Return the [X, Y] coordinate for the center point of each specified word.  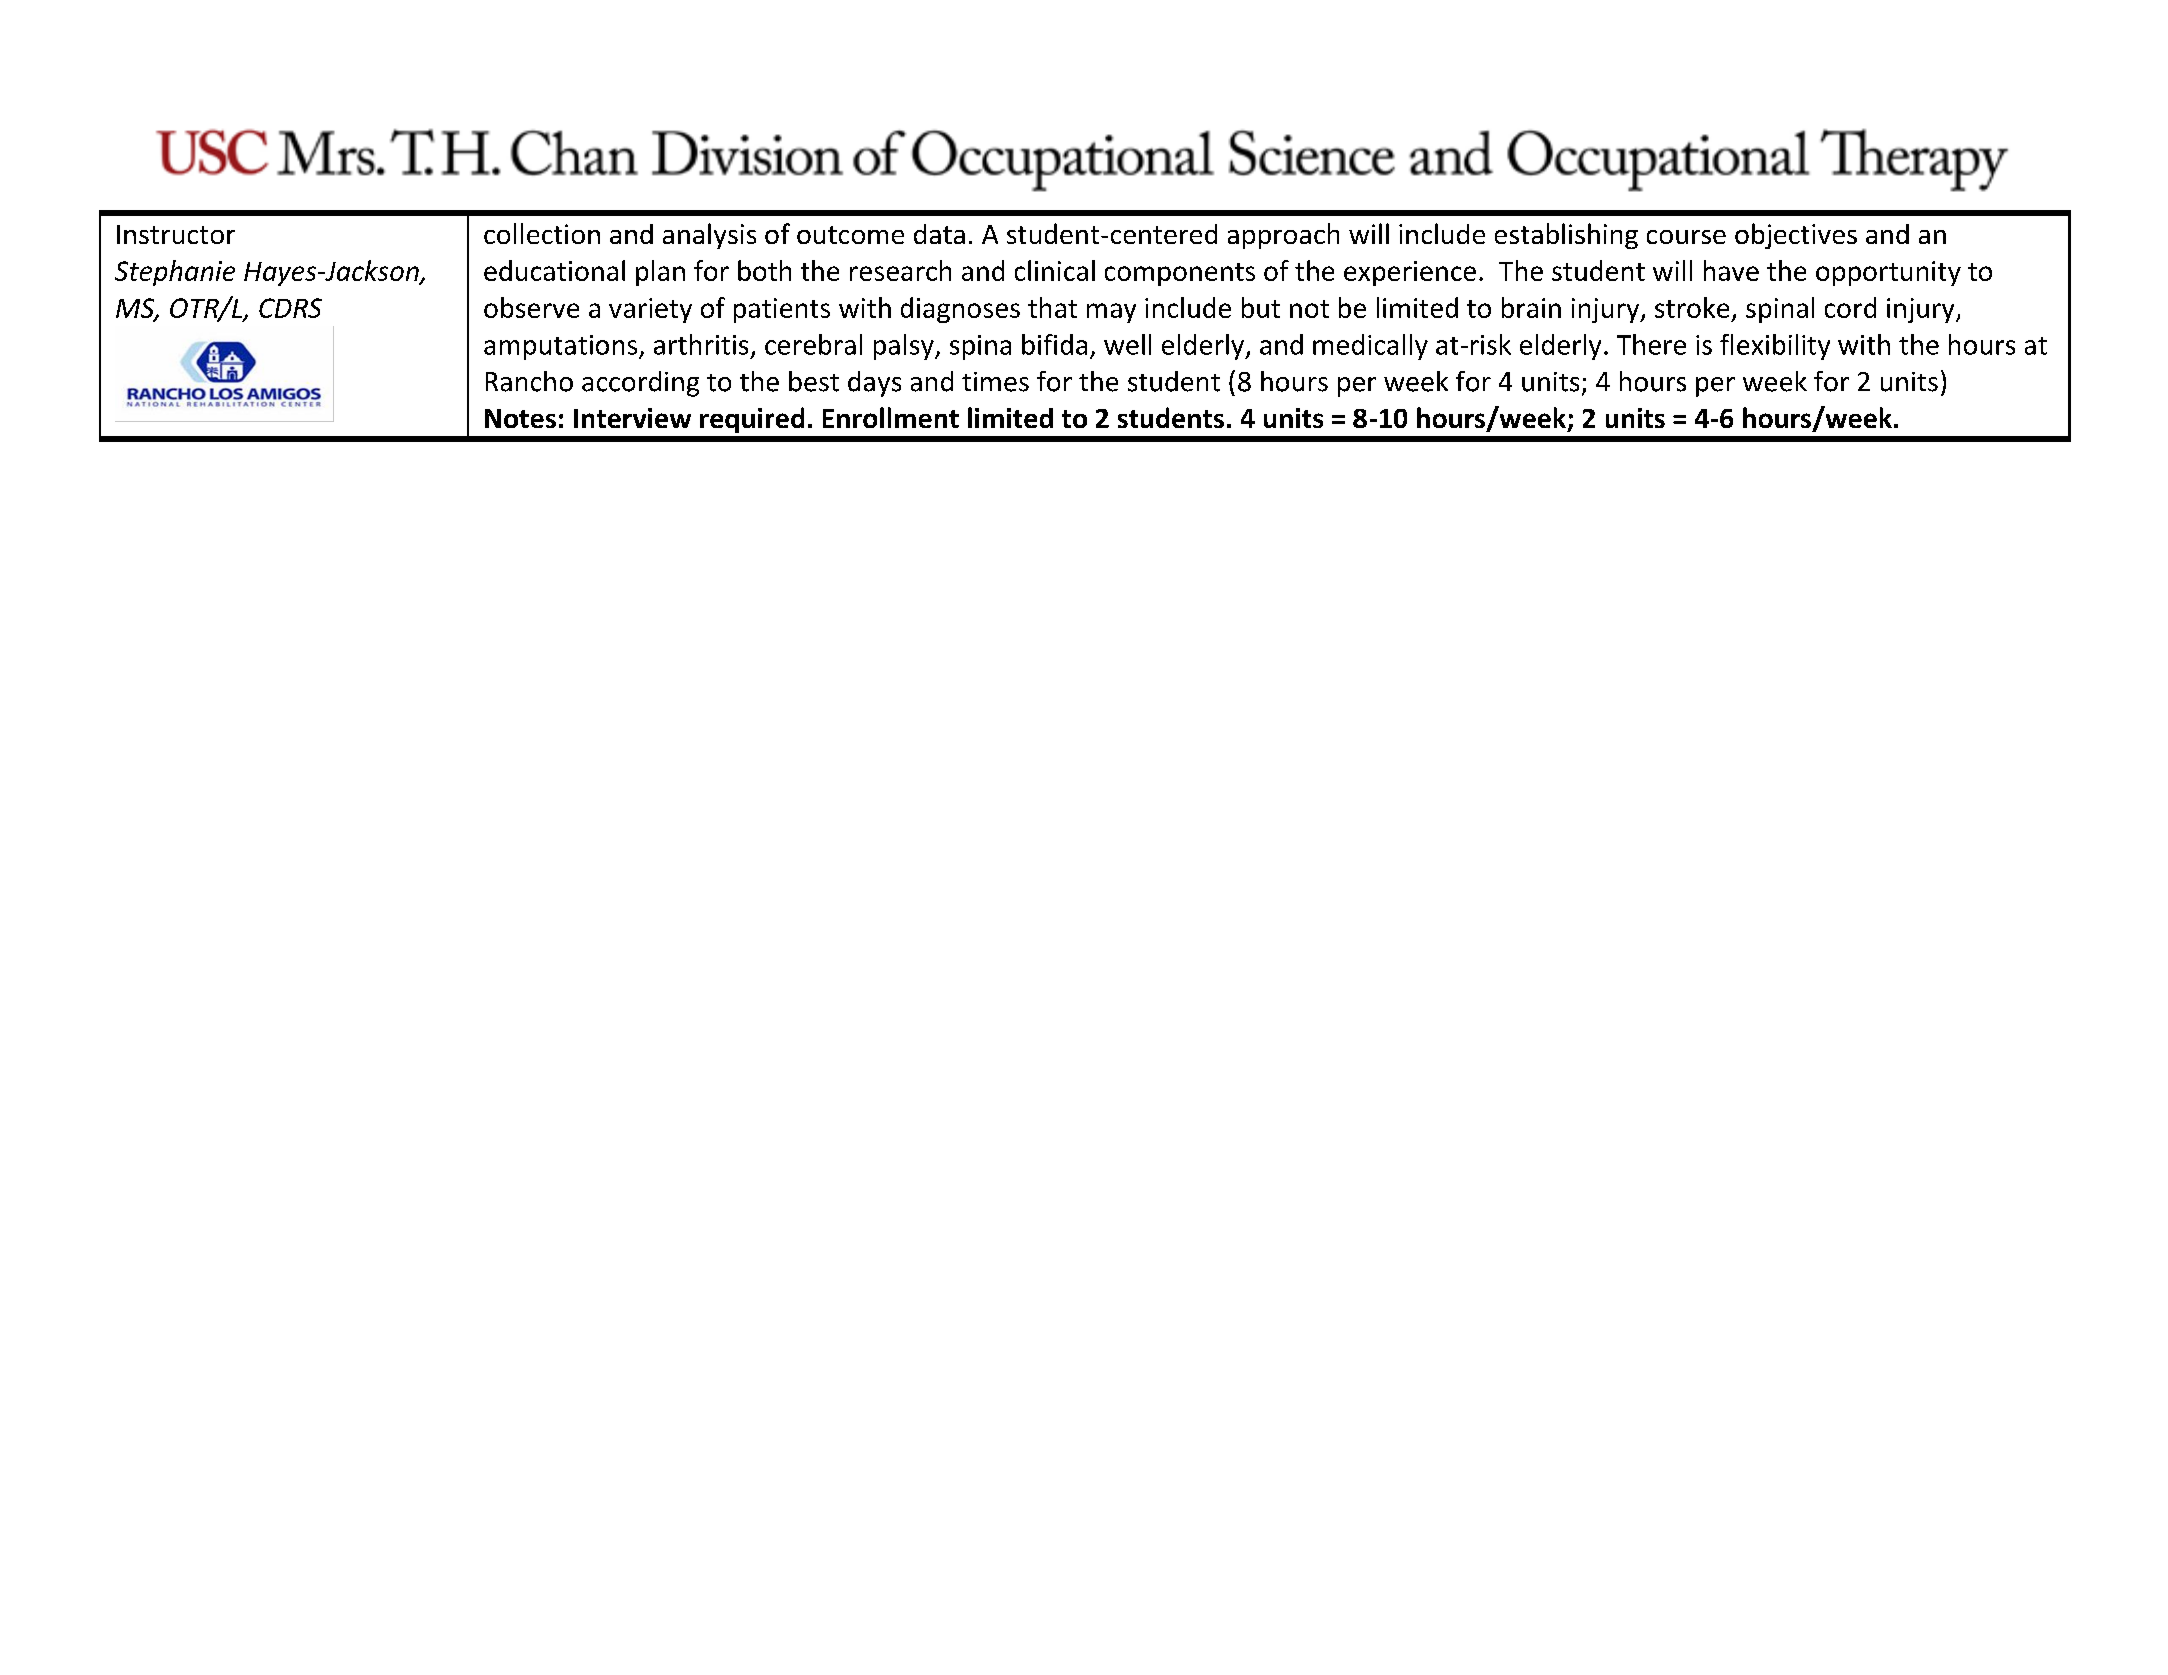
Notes [520, 418]
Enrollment [891, 417]
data [939, 234]
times [995, 382]
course [1686, 237]
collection [542, 233]
